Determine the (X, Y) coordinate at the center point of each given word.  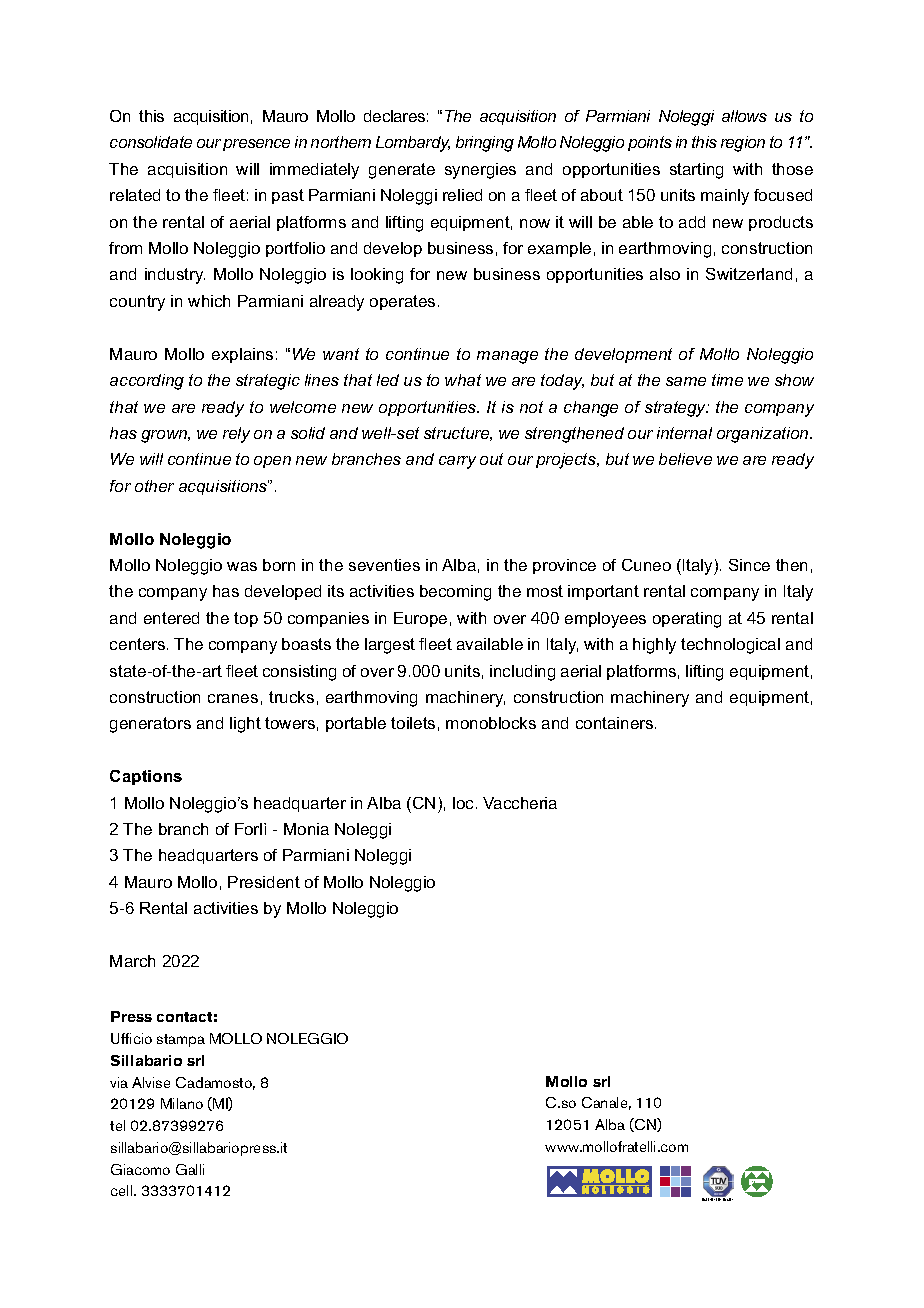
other (154, 486)
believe (685, 459)
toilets (413, 723)
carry (457, 462)
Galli (190, 1169)
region (743, 144)
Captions (146, 777)
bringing (485, 144)
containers (616, 723)
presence (256, 145)
